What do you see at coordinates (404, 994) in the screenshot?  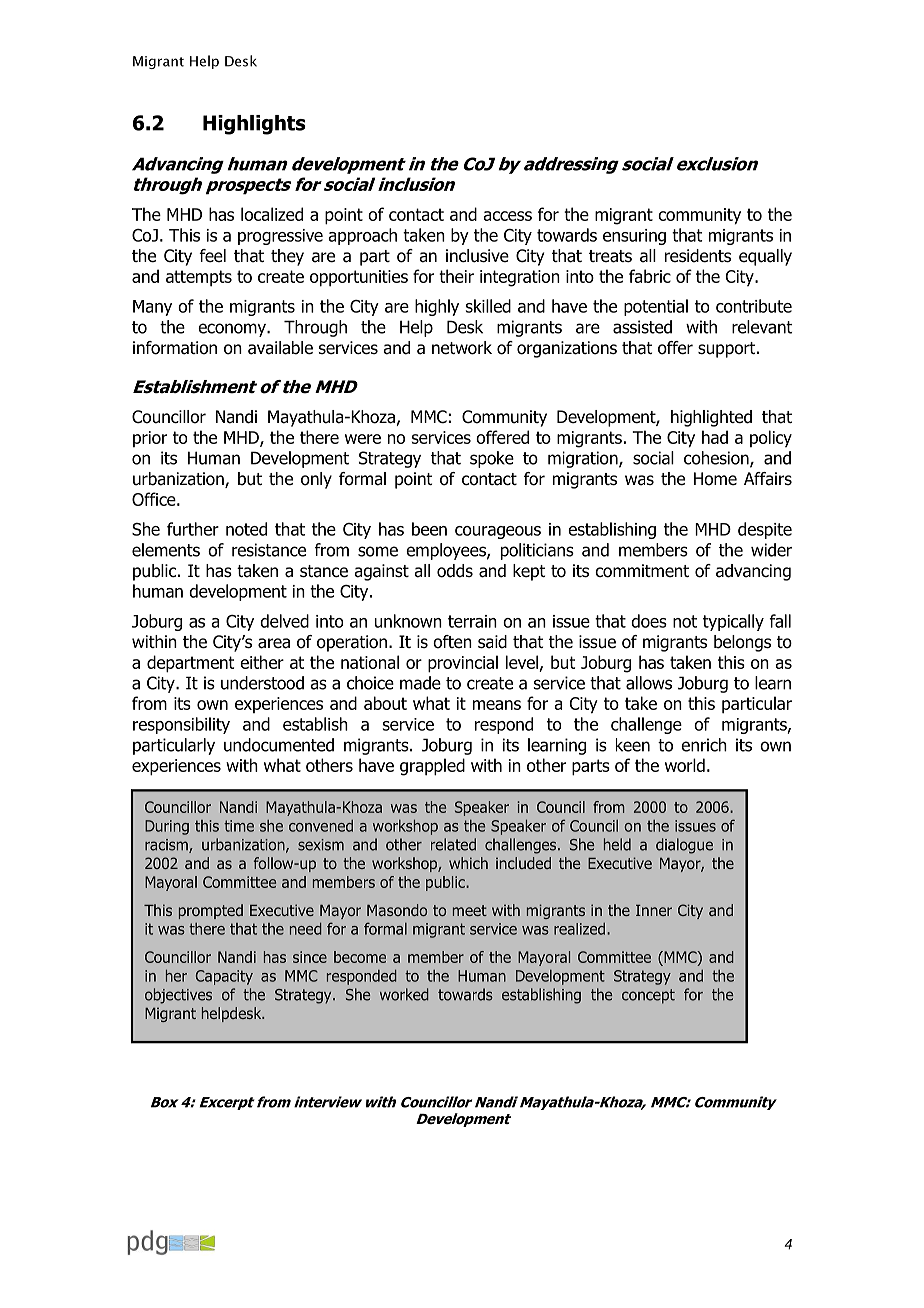 I see `worked` at bounding box center [404, 994].
